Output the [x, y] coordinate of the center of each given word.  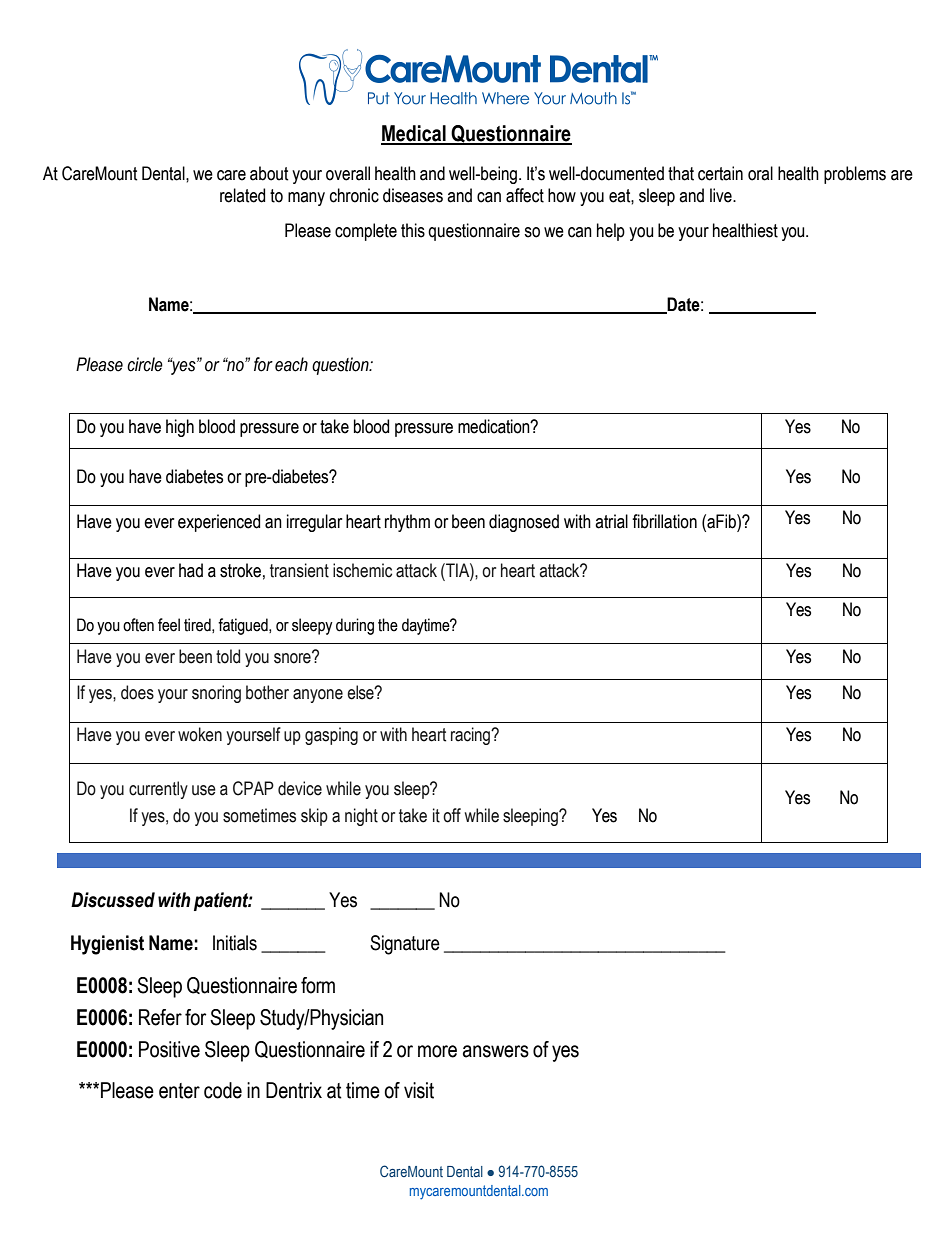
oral [760, 173]
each [291, 364]
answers [496, 1051]
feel [169, 625]
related [242, 195]
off [452, 815]
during [355, 626]
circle [145, 364]
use [204, 790]
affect [525, 195]
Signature [405, 945]
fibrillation [664, 521]
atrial [611, 521]
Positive [169, 1049]
